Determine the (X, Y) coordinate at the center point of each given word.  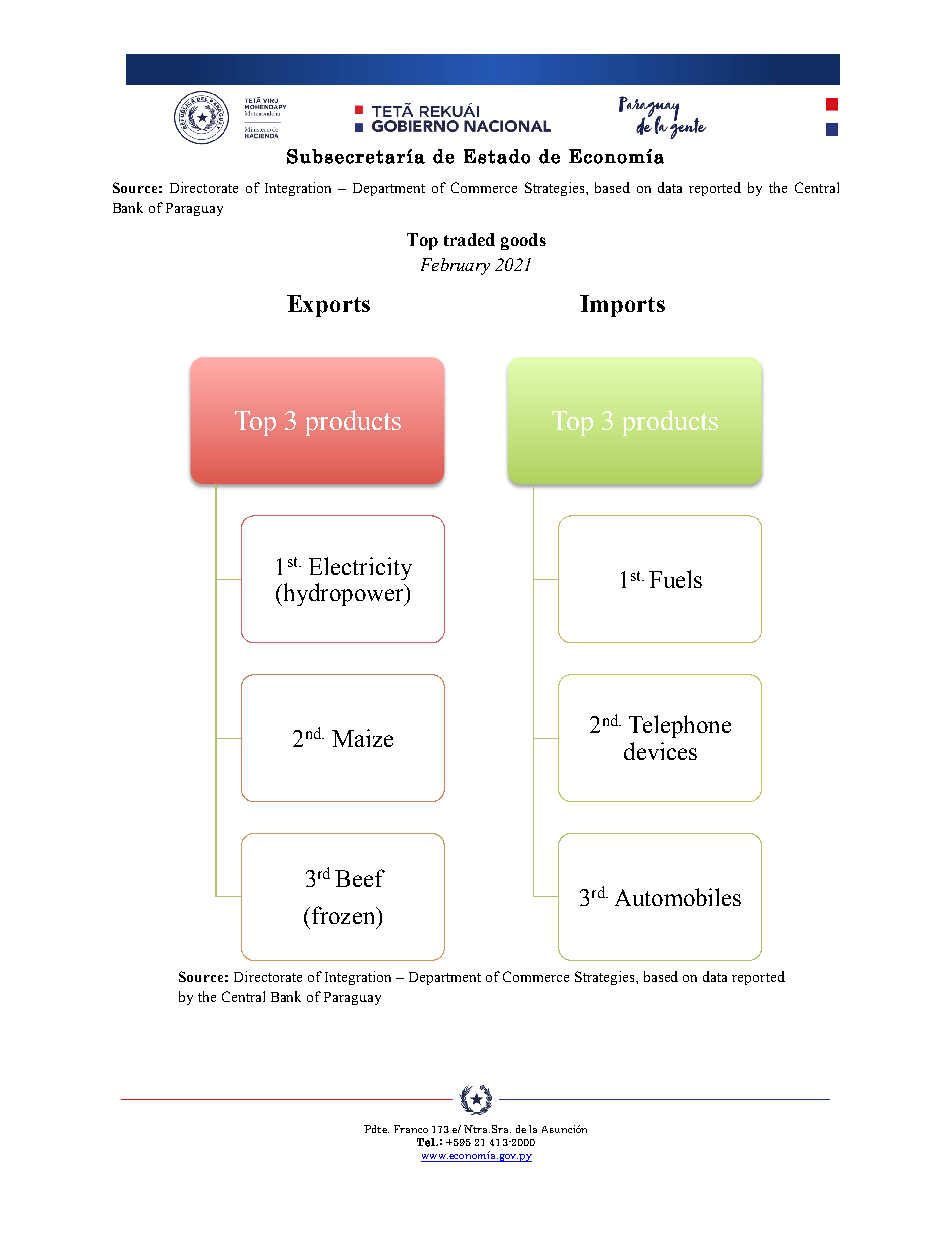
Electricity (360, 568)
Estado (497, 156)
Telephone (680, 726)
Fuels (675, 579)
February (455, 266)
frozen (344, 915)
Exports (328, 306)
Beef (360, 878)
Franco (411, 1129)
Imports (622, 306)
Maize (362, 738)
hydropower (343, 594)
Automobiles (678, 897)
